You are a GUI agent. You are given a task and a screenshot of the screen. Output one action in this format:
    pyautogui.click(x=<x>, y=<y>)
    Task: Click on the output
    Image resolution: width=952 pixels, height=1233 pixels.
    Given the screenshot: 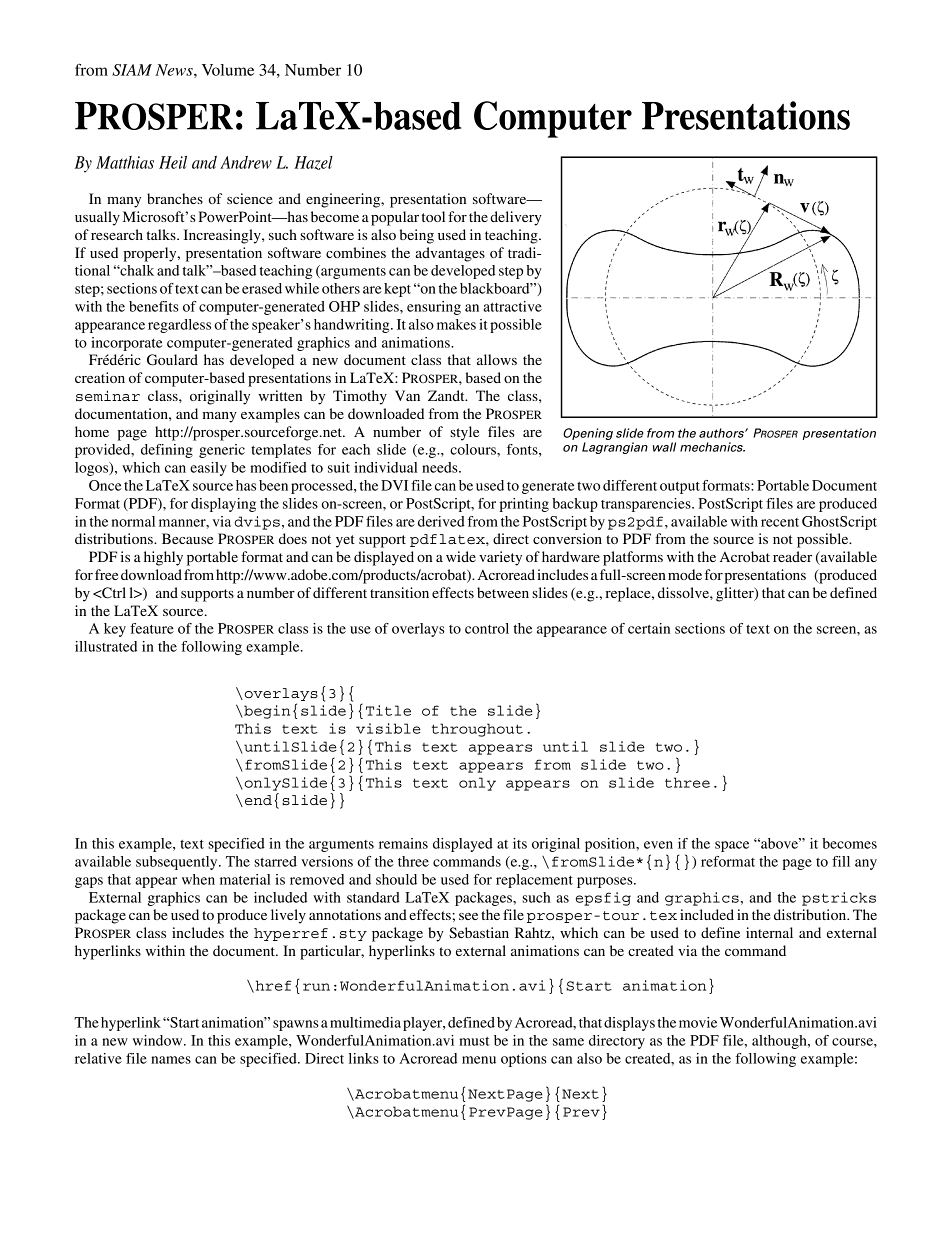 What is the action you would take?
    pyautogui.click(x=680, y=488)
